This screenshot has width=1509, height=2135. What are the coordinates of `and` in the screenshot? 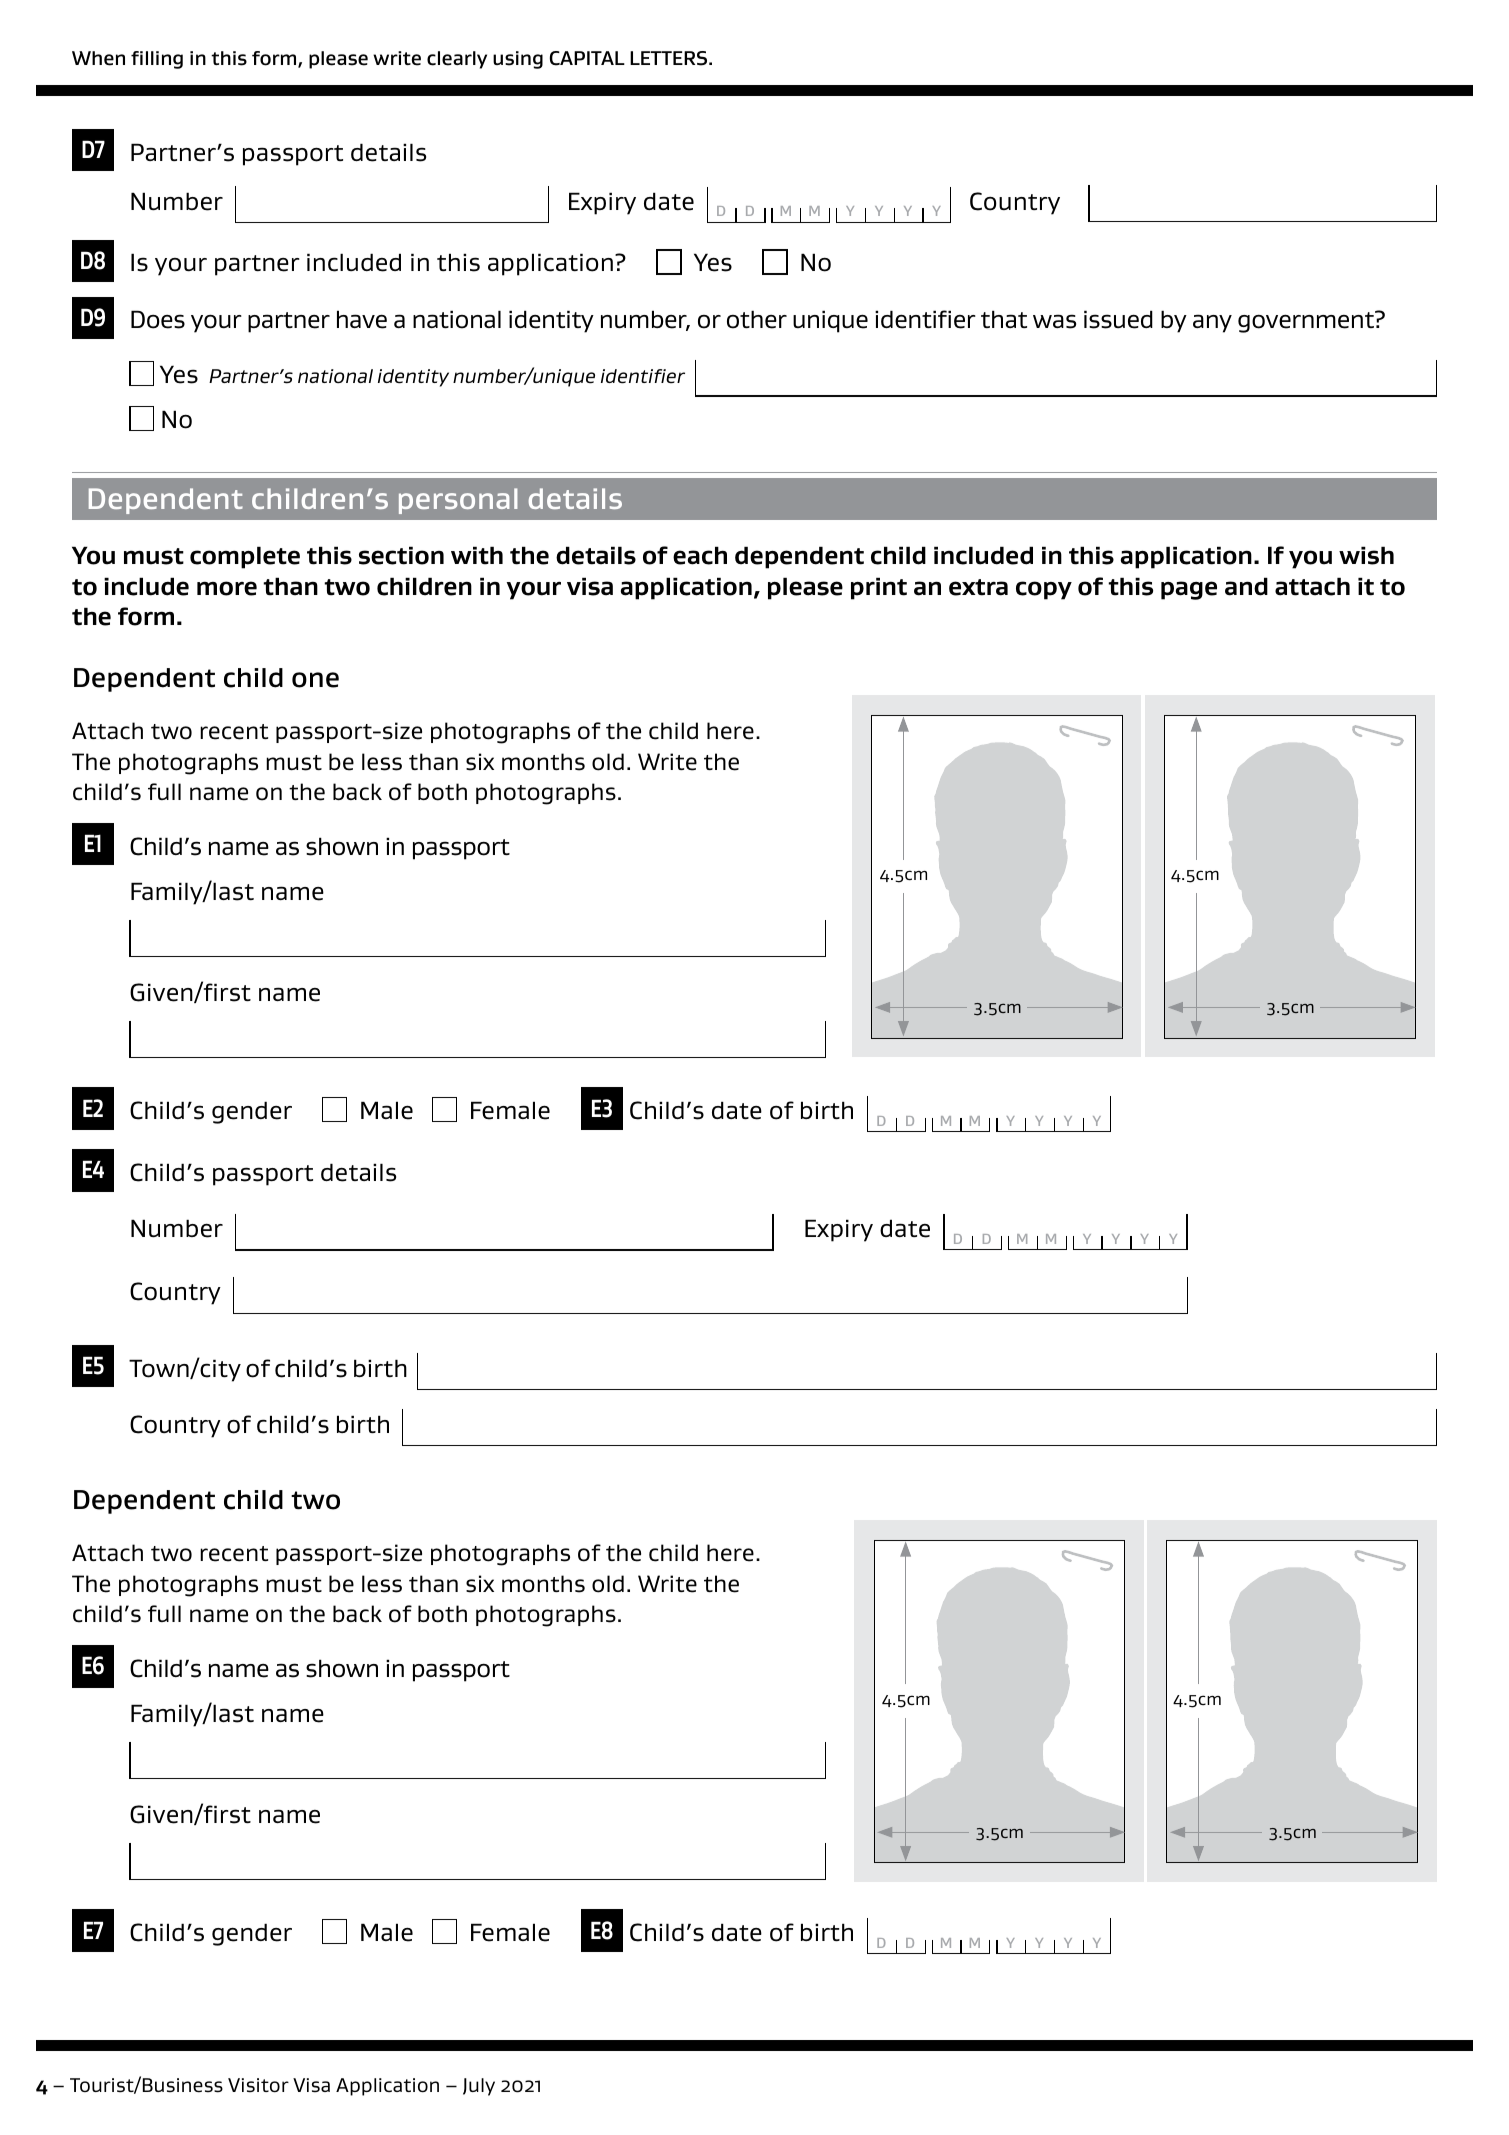 It's located at (1246, 586).
